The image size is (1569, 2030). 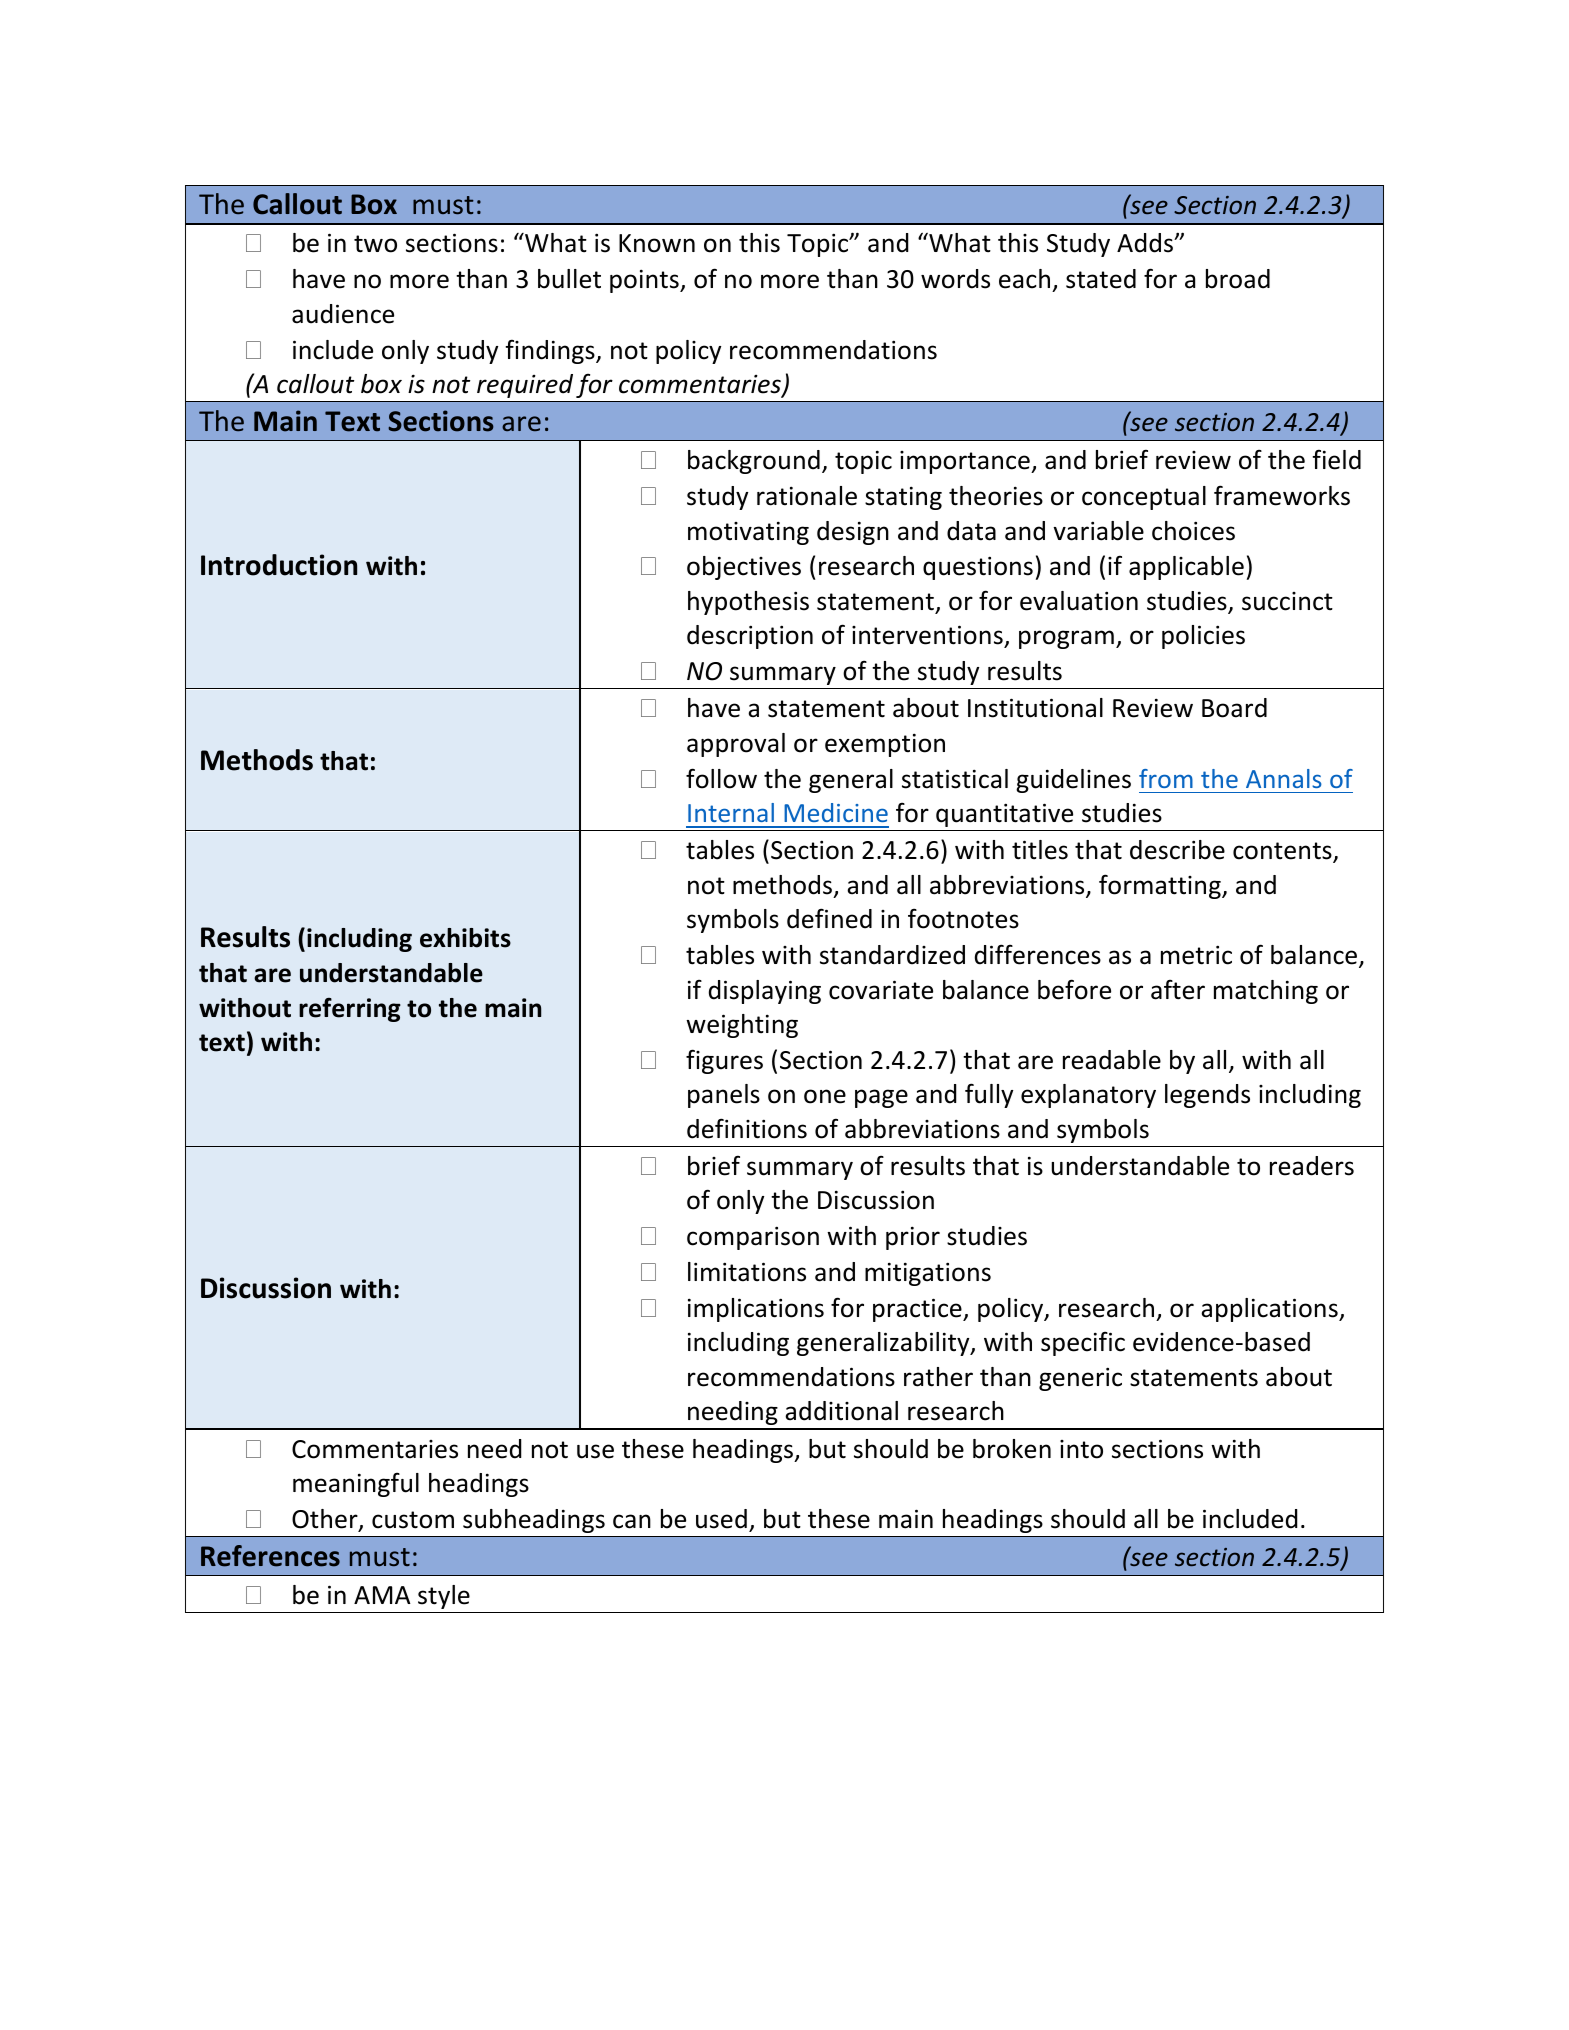 I want to click on broad, so click(x=1238, y=279).
